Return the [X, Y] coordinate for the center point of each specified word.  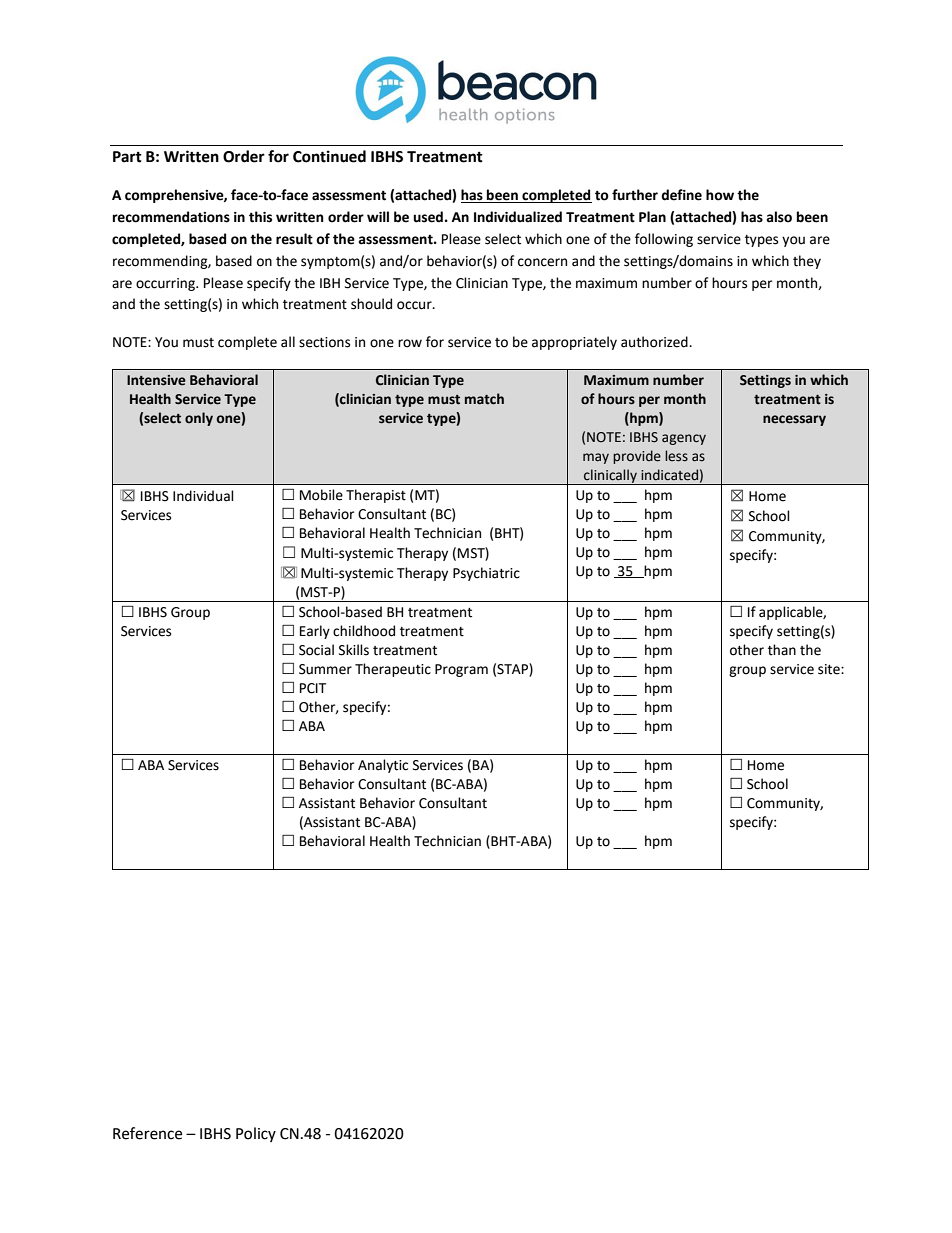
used [428, 217]
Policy [256, 1134]
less [676, 456]
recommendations [171, 217]
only [199, 419]
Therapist [376, 496]
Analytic [383, 766]
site [830, 669]
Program [461, 670]
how [720, 195]
